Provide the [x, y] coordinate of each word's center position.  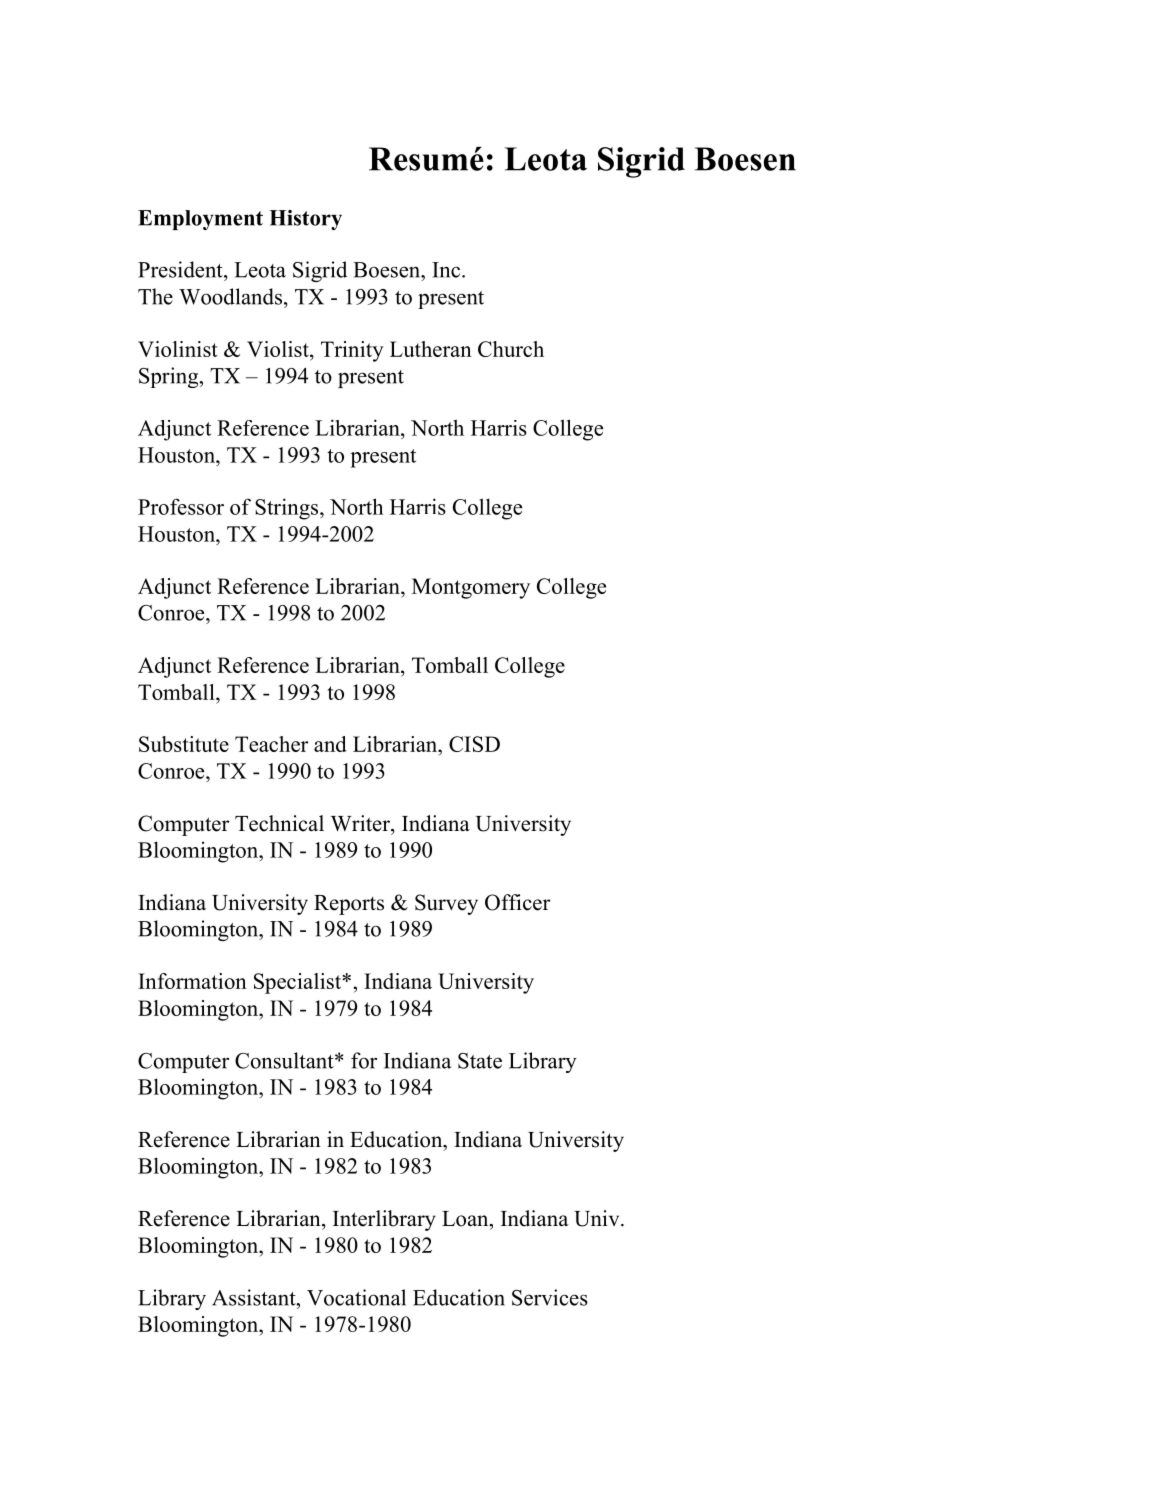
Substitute [184, 744]
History [305, 220]
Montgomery [471, 588]
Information [192, 981]
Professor [181, 506]
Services [550, 1297]
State [480, 1061]
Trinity [352, 351]
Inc [446, 270]
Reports [349, 905]
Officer [517, 902]
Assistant [255, 1297]
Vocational [356, 1297]
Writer [361, 823]
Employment [200, 220]
